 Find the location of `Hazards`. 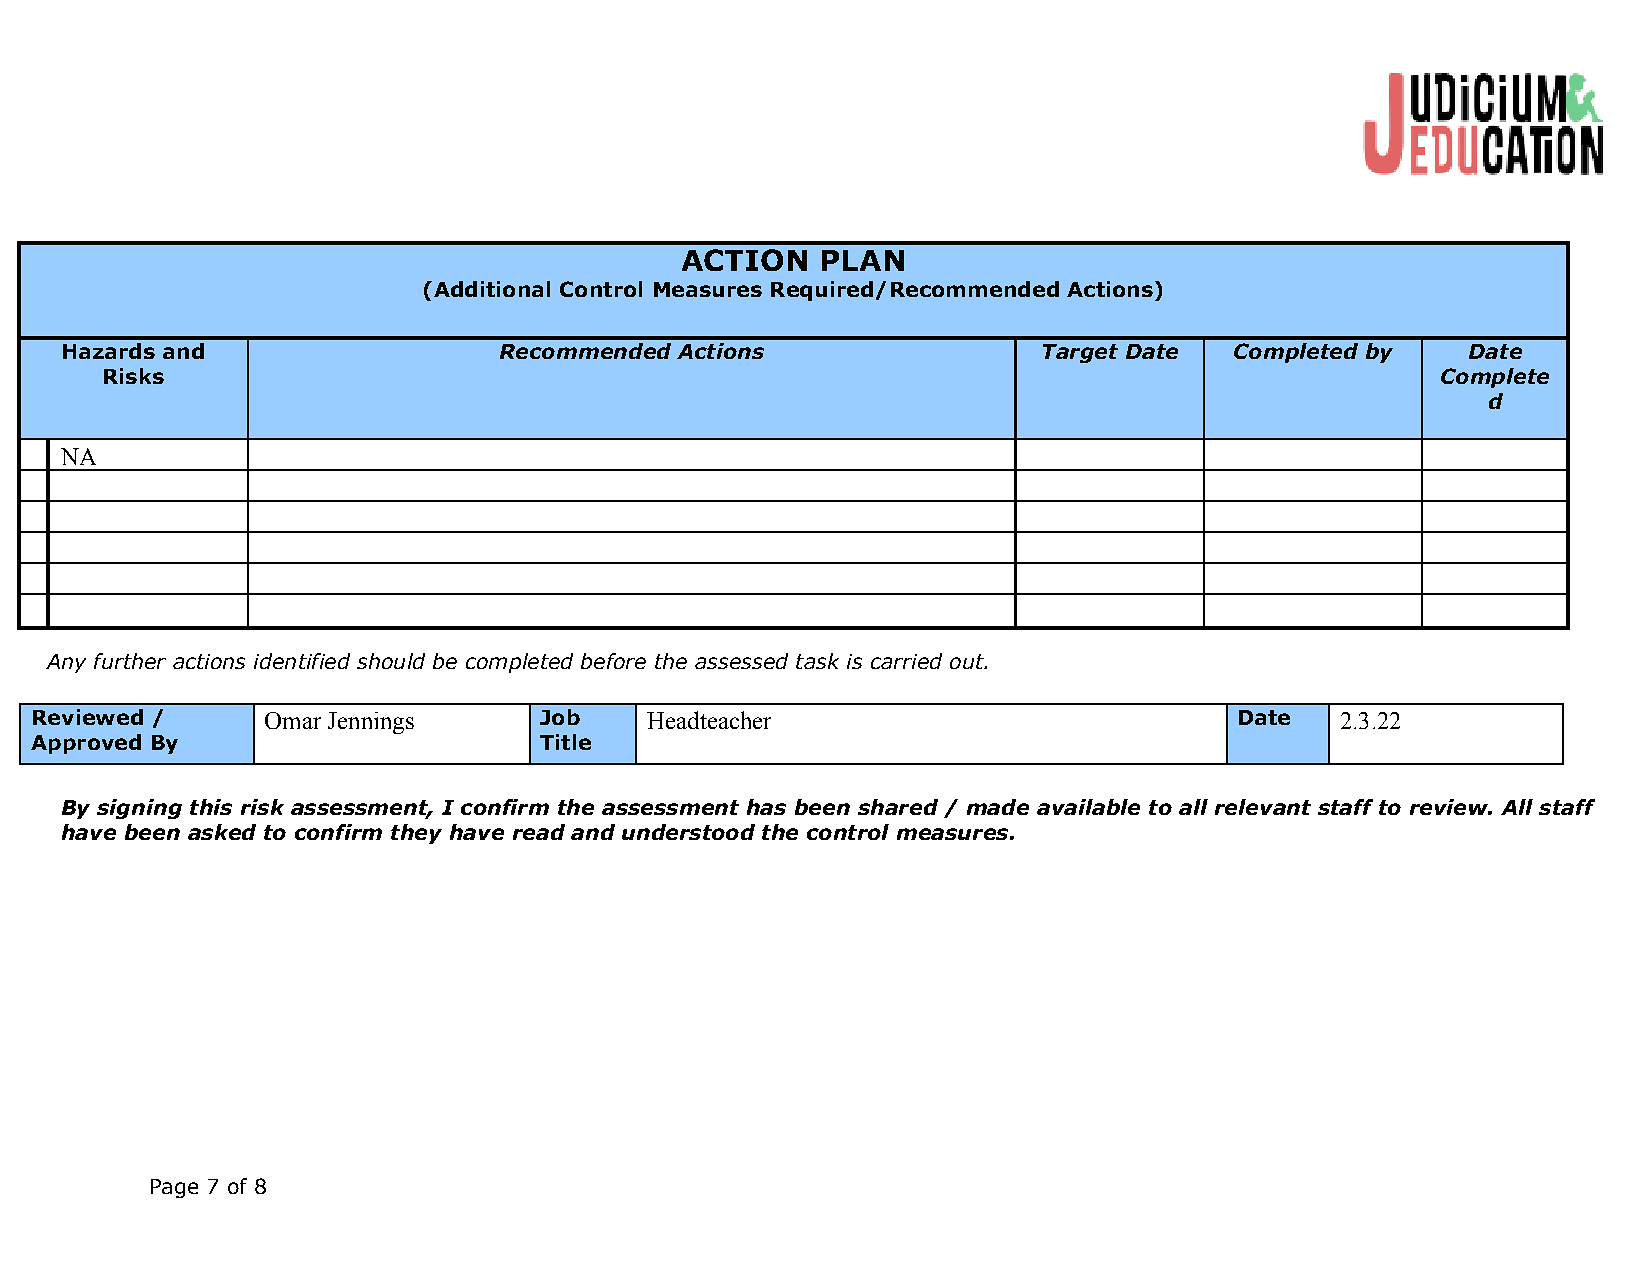

Hazards is located at coordinates (109, 351).
